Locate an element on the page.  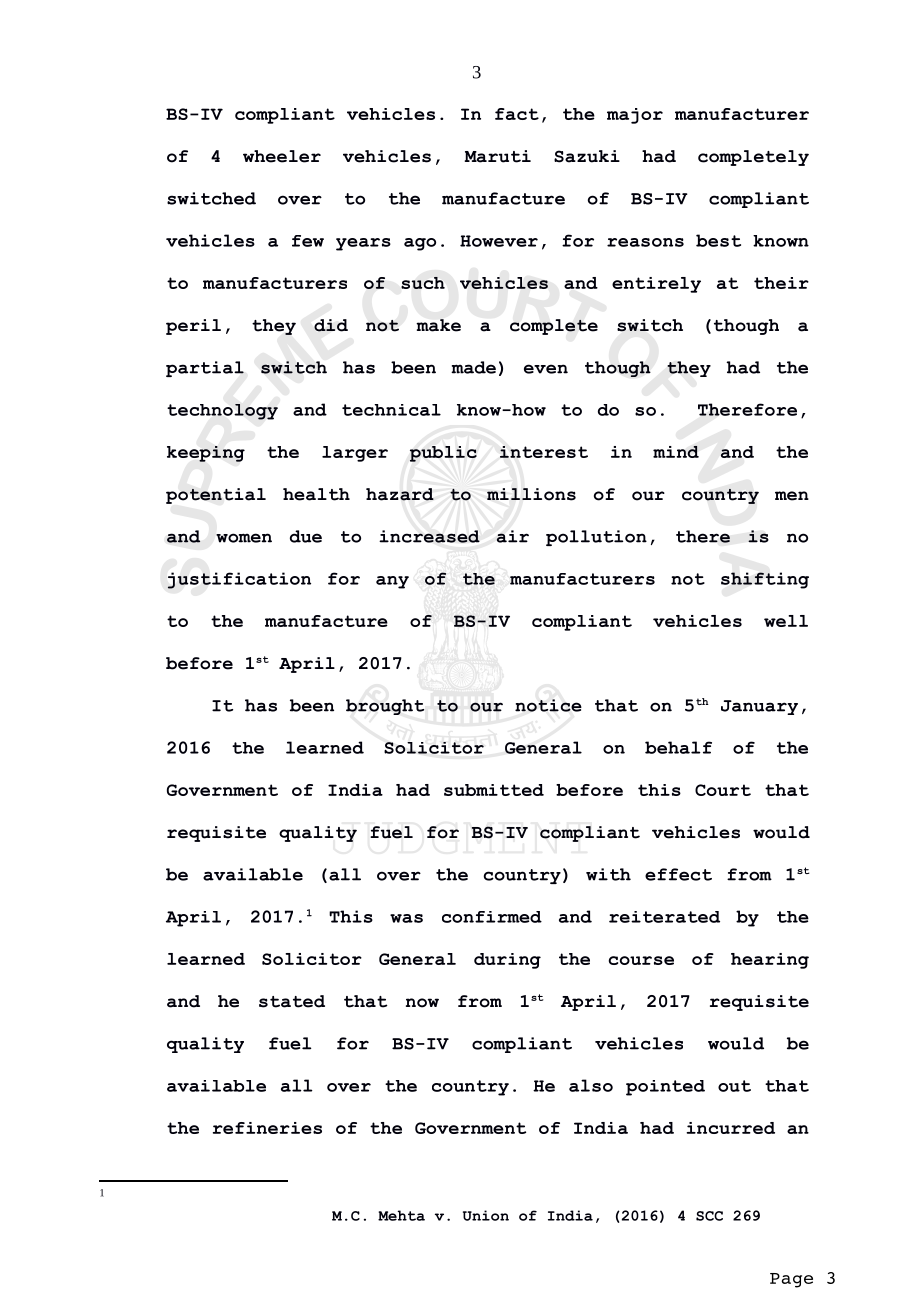
wheeler is located at coordinates (282, 156).
